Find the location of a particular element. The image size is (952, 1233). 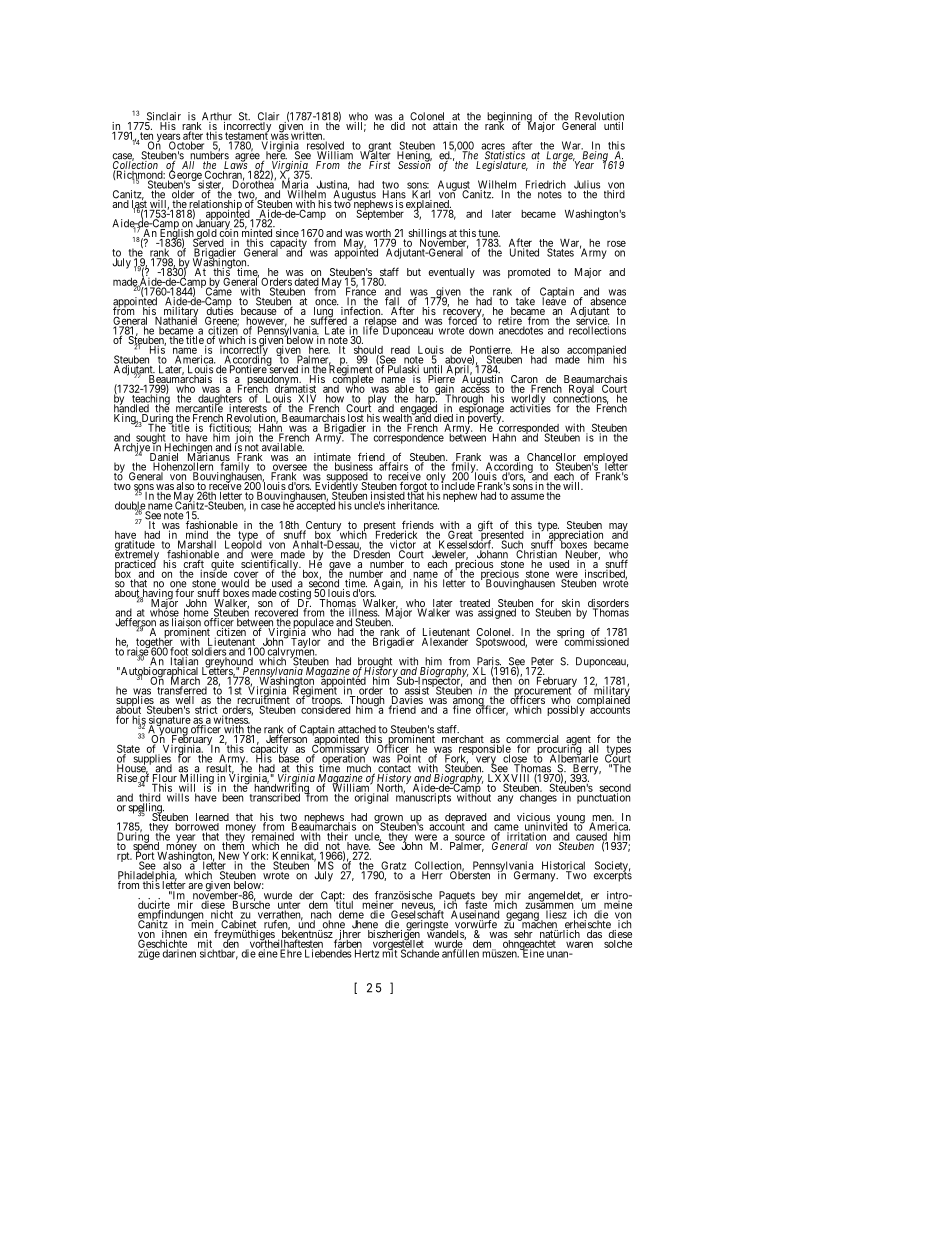

correspondence is located at coordinates (408, 438).
